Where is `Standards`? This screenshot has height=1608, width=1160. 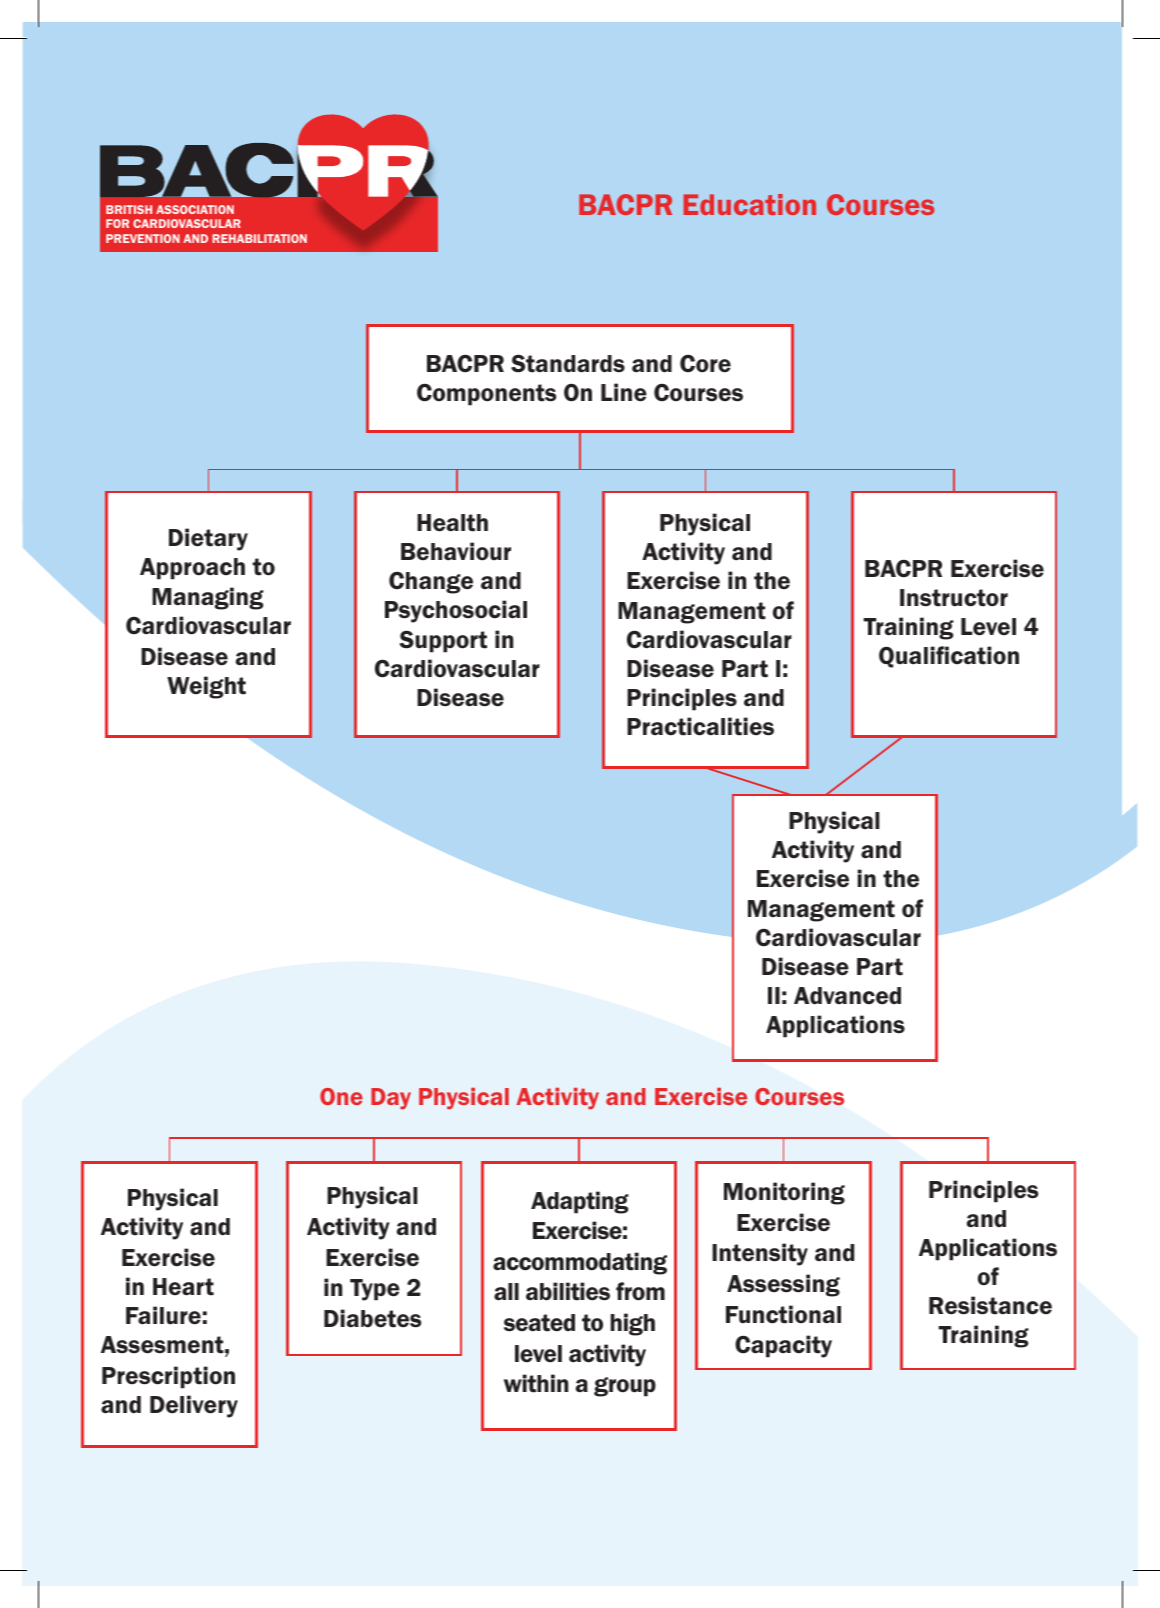
Standards is located at coordinates (568, 364).
